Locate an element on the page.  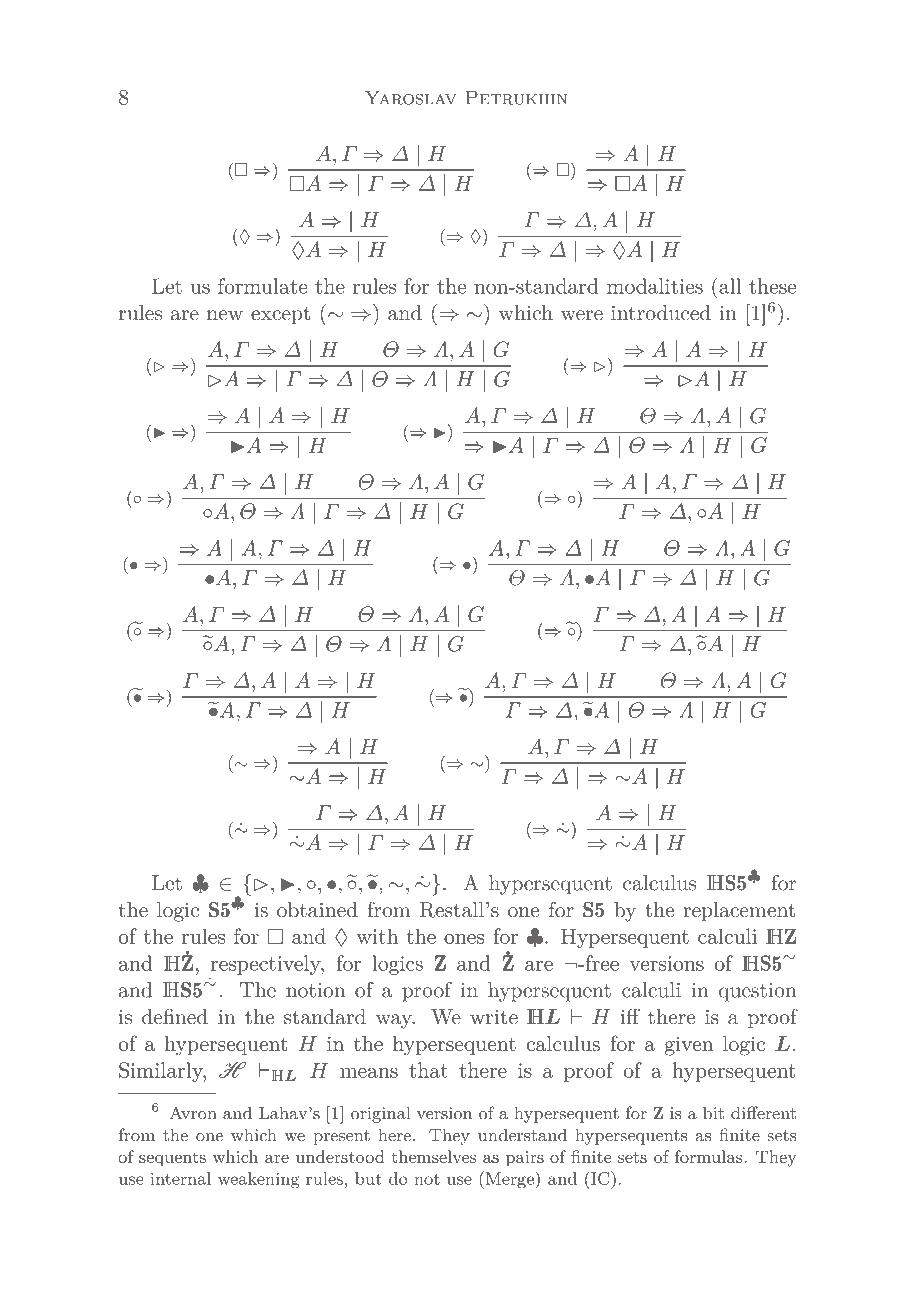
these is located at coordinates (772, 286).
